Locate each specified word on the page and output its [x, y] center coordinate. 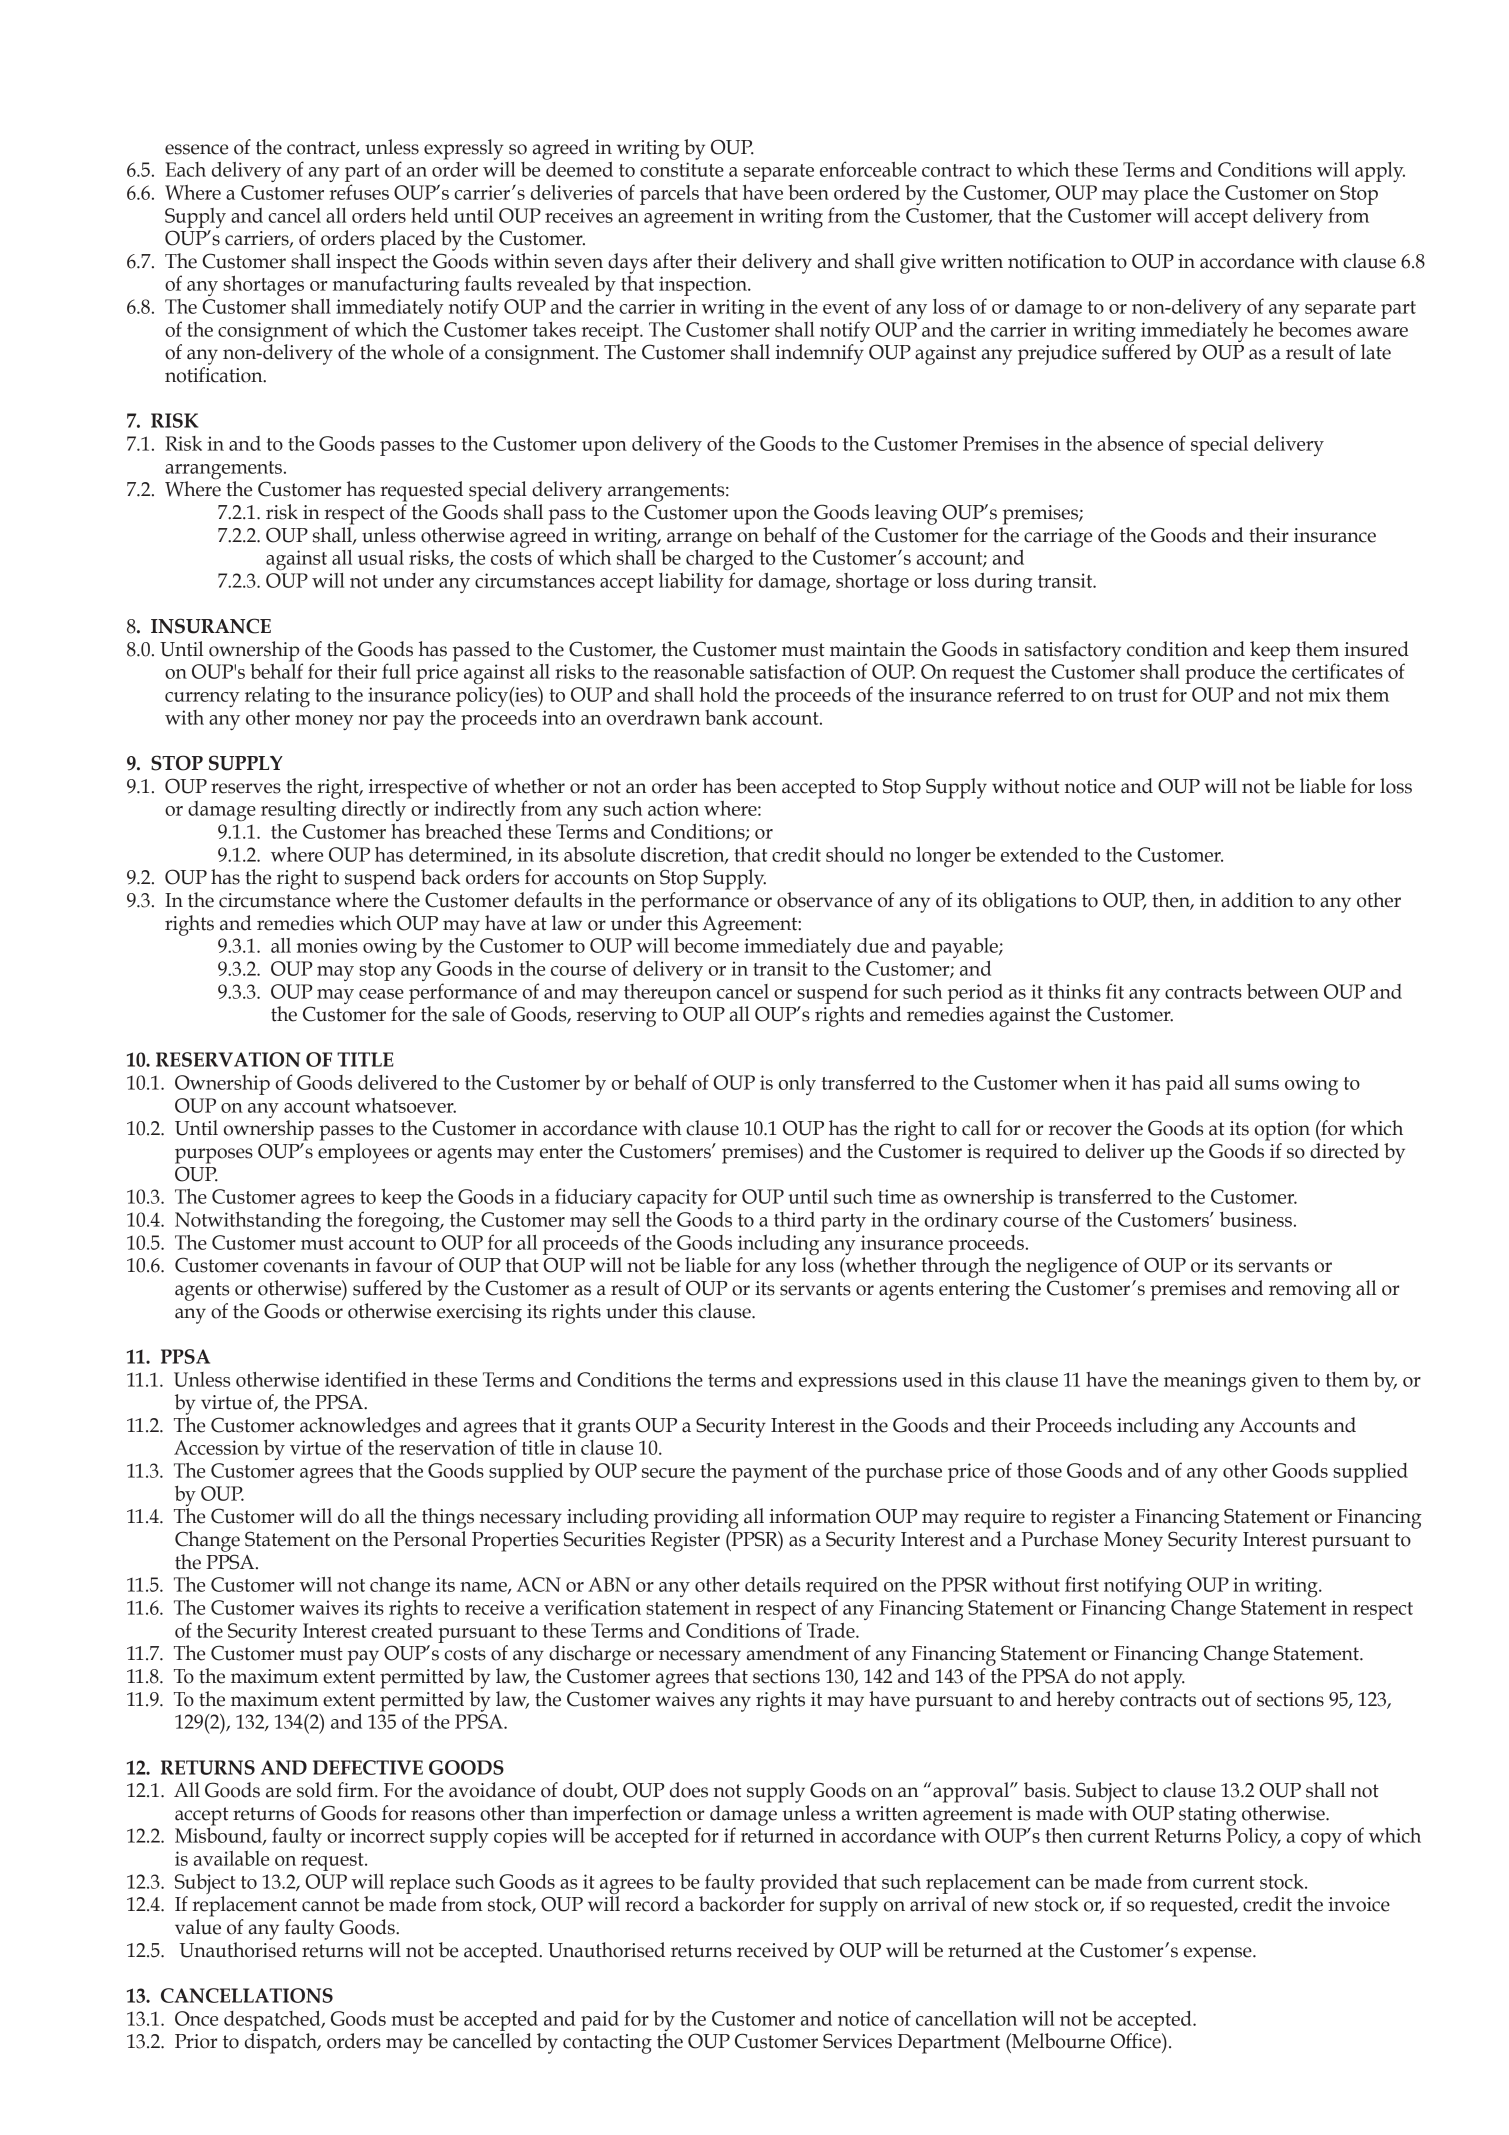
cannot [331, 1905]
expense [1219, 1955]
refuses [359, 192]
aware [1382, 332]
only [797, 1085]
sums [1257, 1085]
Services [857, 2041]
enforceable [868, 169]
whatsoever [405, 1105]
